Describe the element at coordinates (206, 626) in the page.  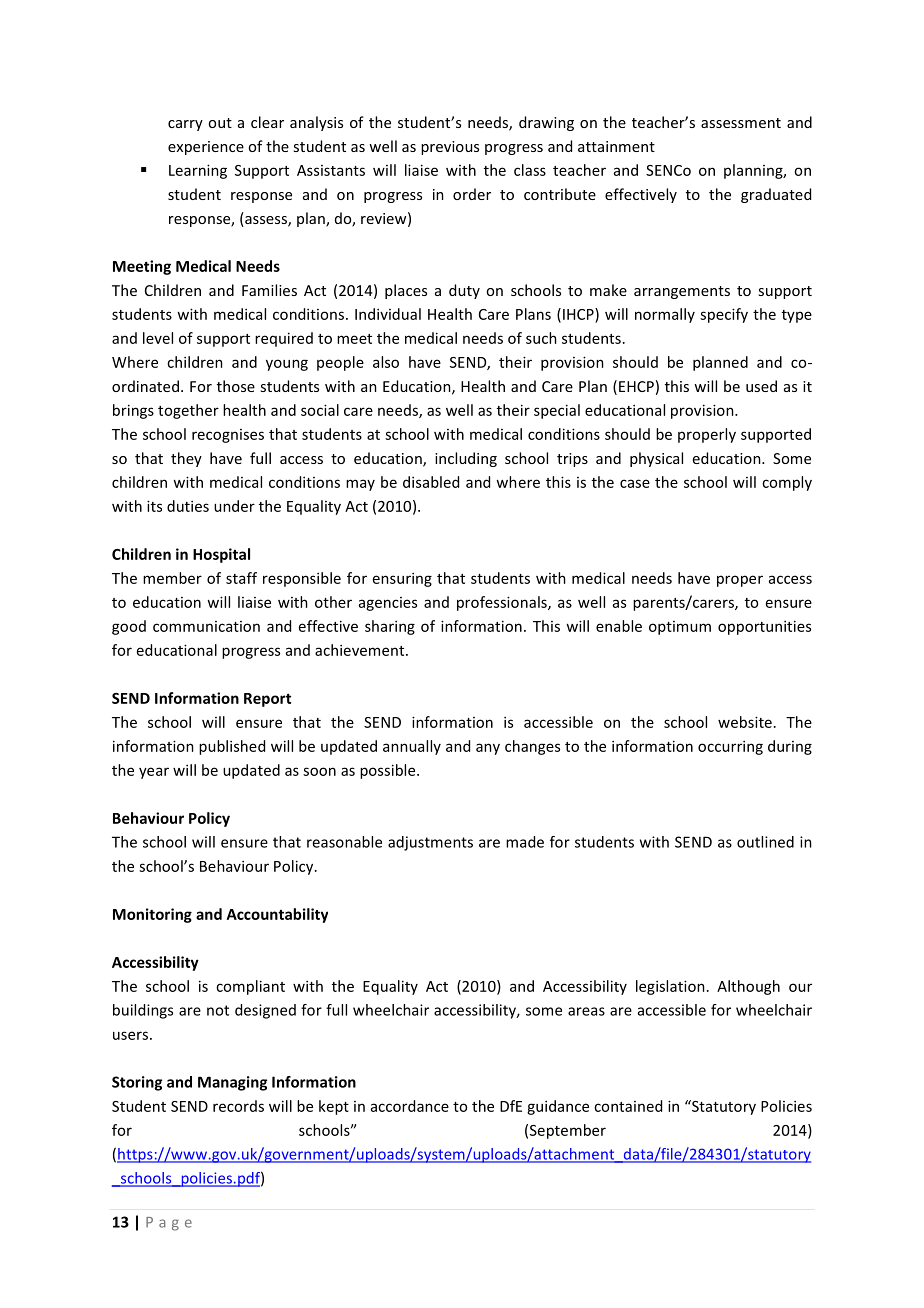
I see `communication` at that location.
